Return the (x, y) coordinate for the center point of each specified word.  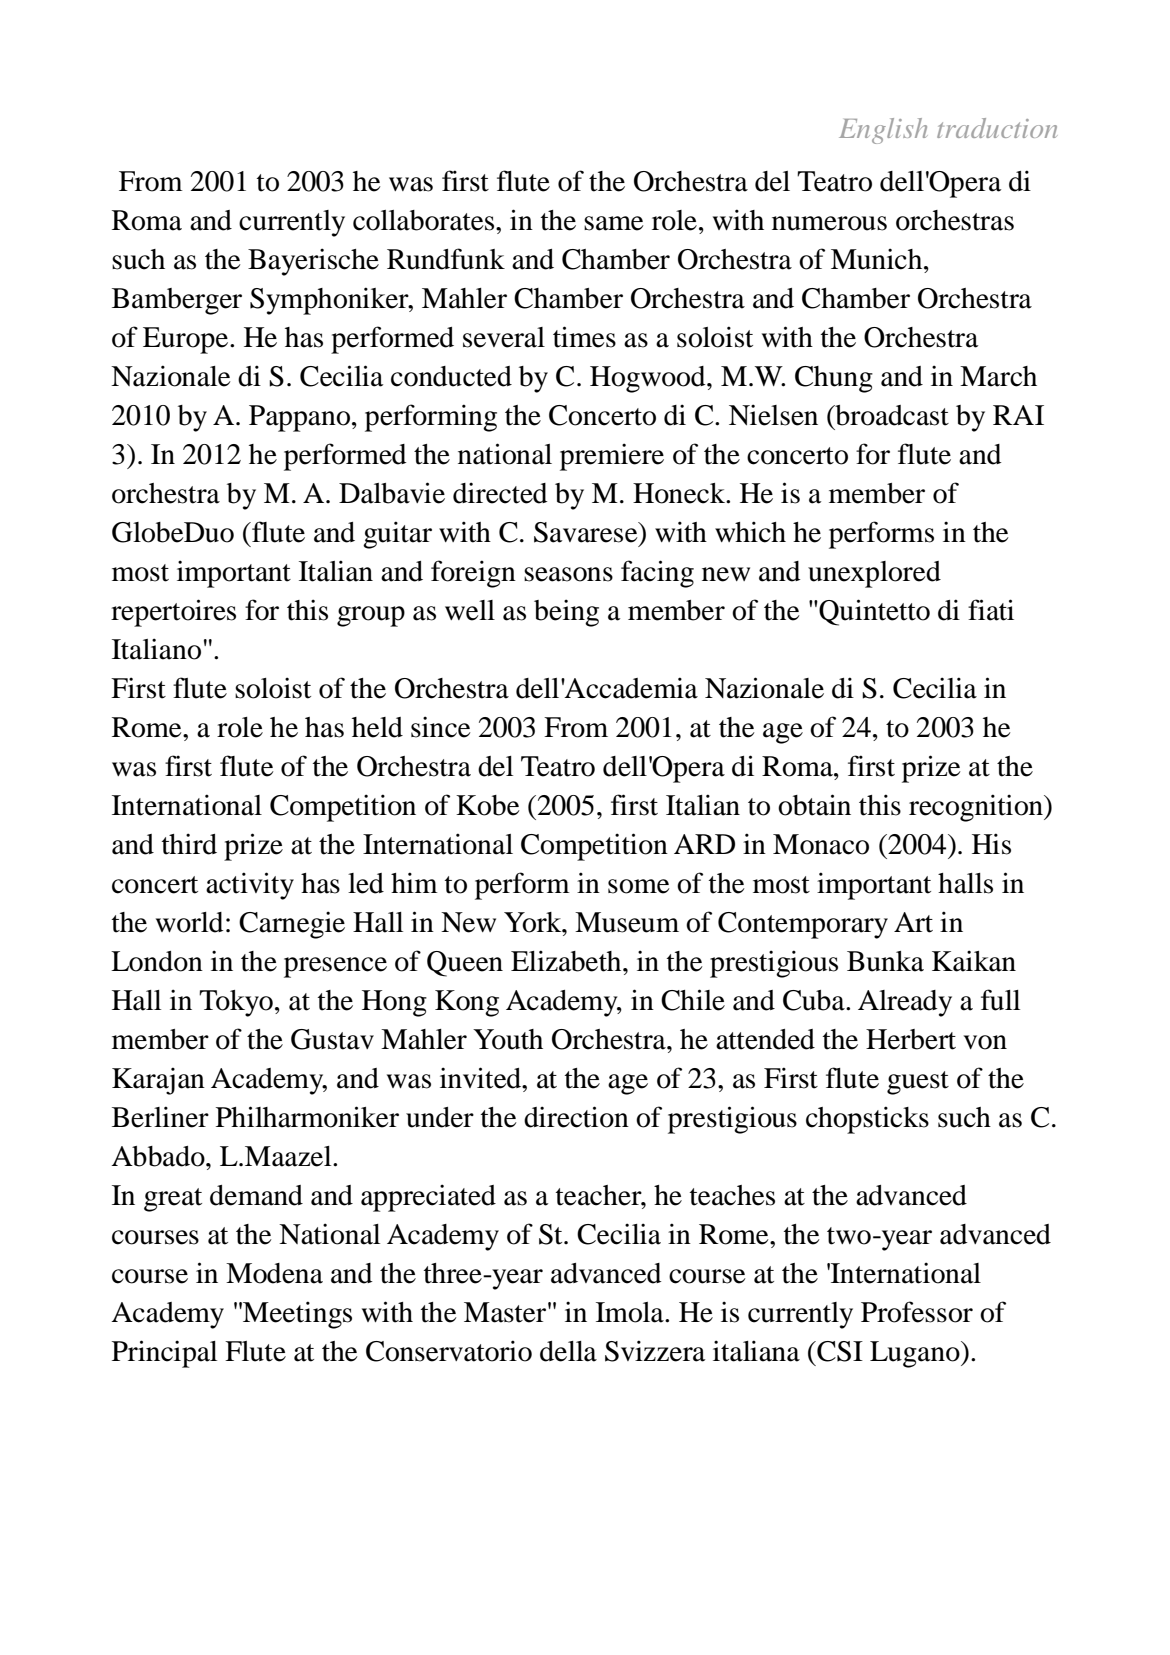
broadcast (891, 415)
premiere (612, 457)
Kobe (488, 805)
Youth (508, 1039)
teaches (732, 1195)
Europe (187, 340)
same (614, 223)
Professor (917, 1312)
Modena (274, 1273)
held (377, 727)
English (883, 131)
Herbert (911, 1039)
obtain (814, 805)
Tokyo (236, 1003)
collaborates (425, 220)
